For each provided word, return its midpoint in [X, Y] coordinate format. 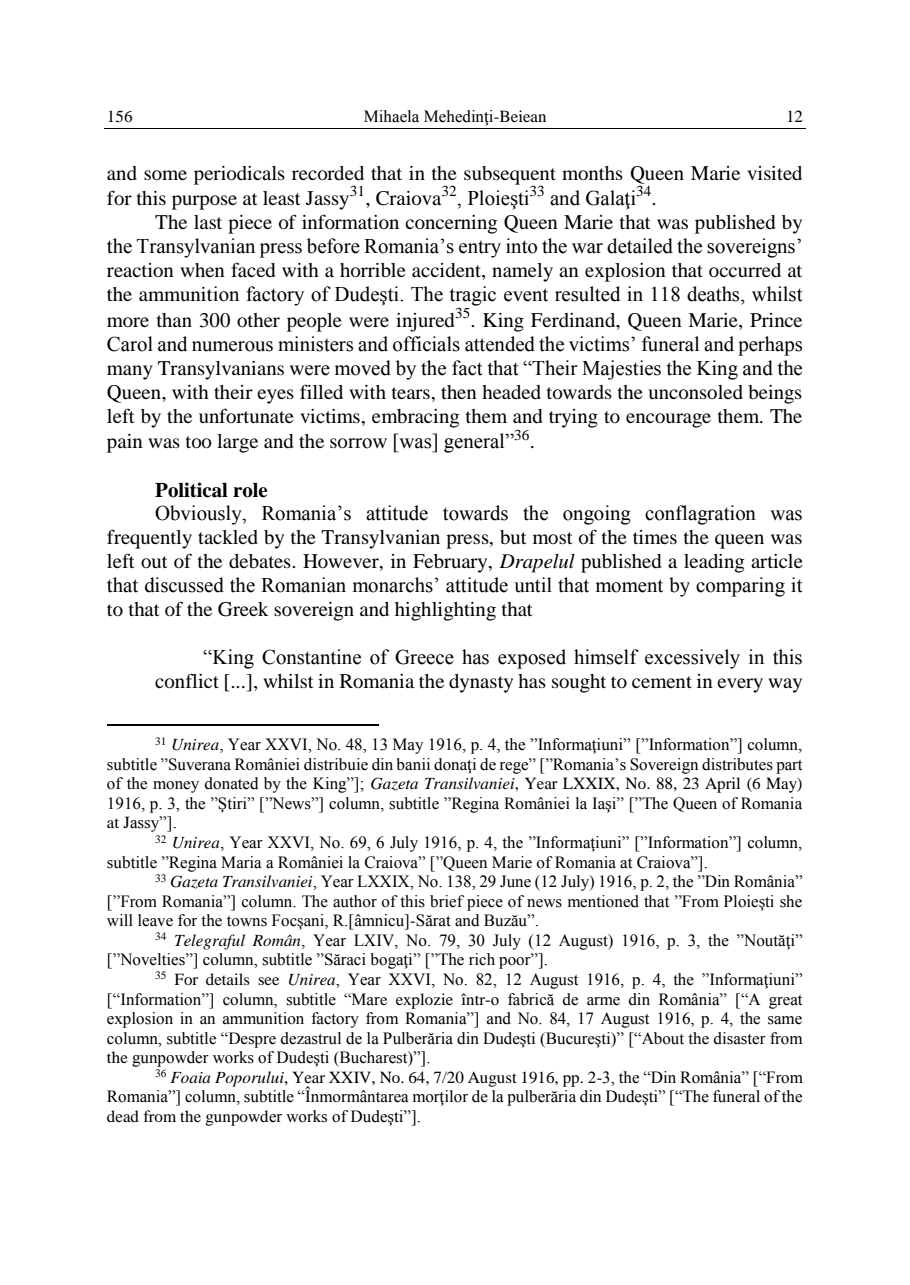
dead [123, 1116]
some [165, 175]
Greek [243, 609]
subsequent [510, 176]
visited [774, 173]
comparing [740, 587]
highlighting [445, 611]
